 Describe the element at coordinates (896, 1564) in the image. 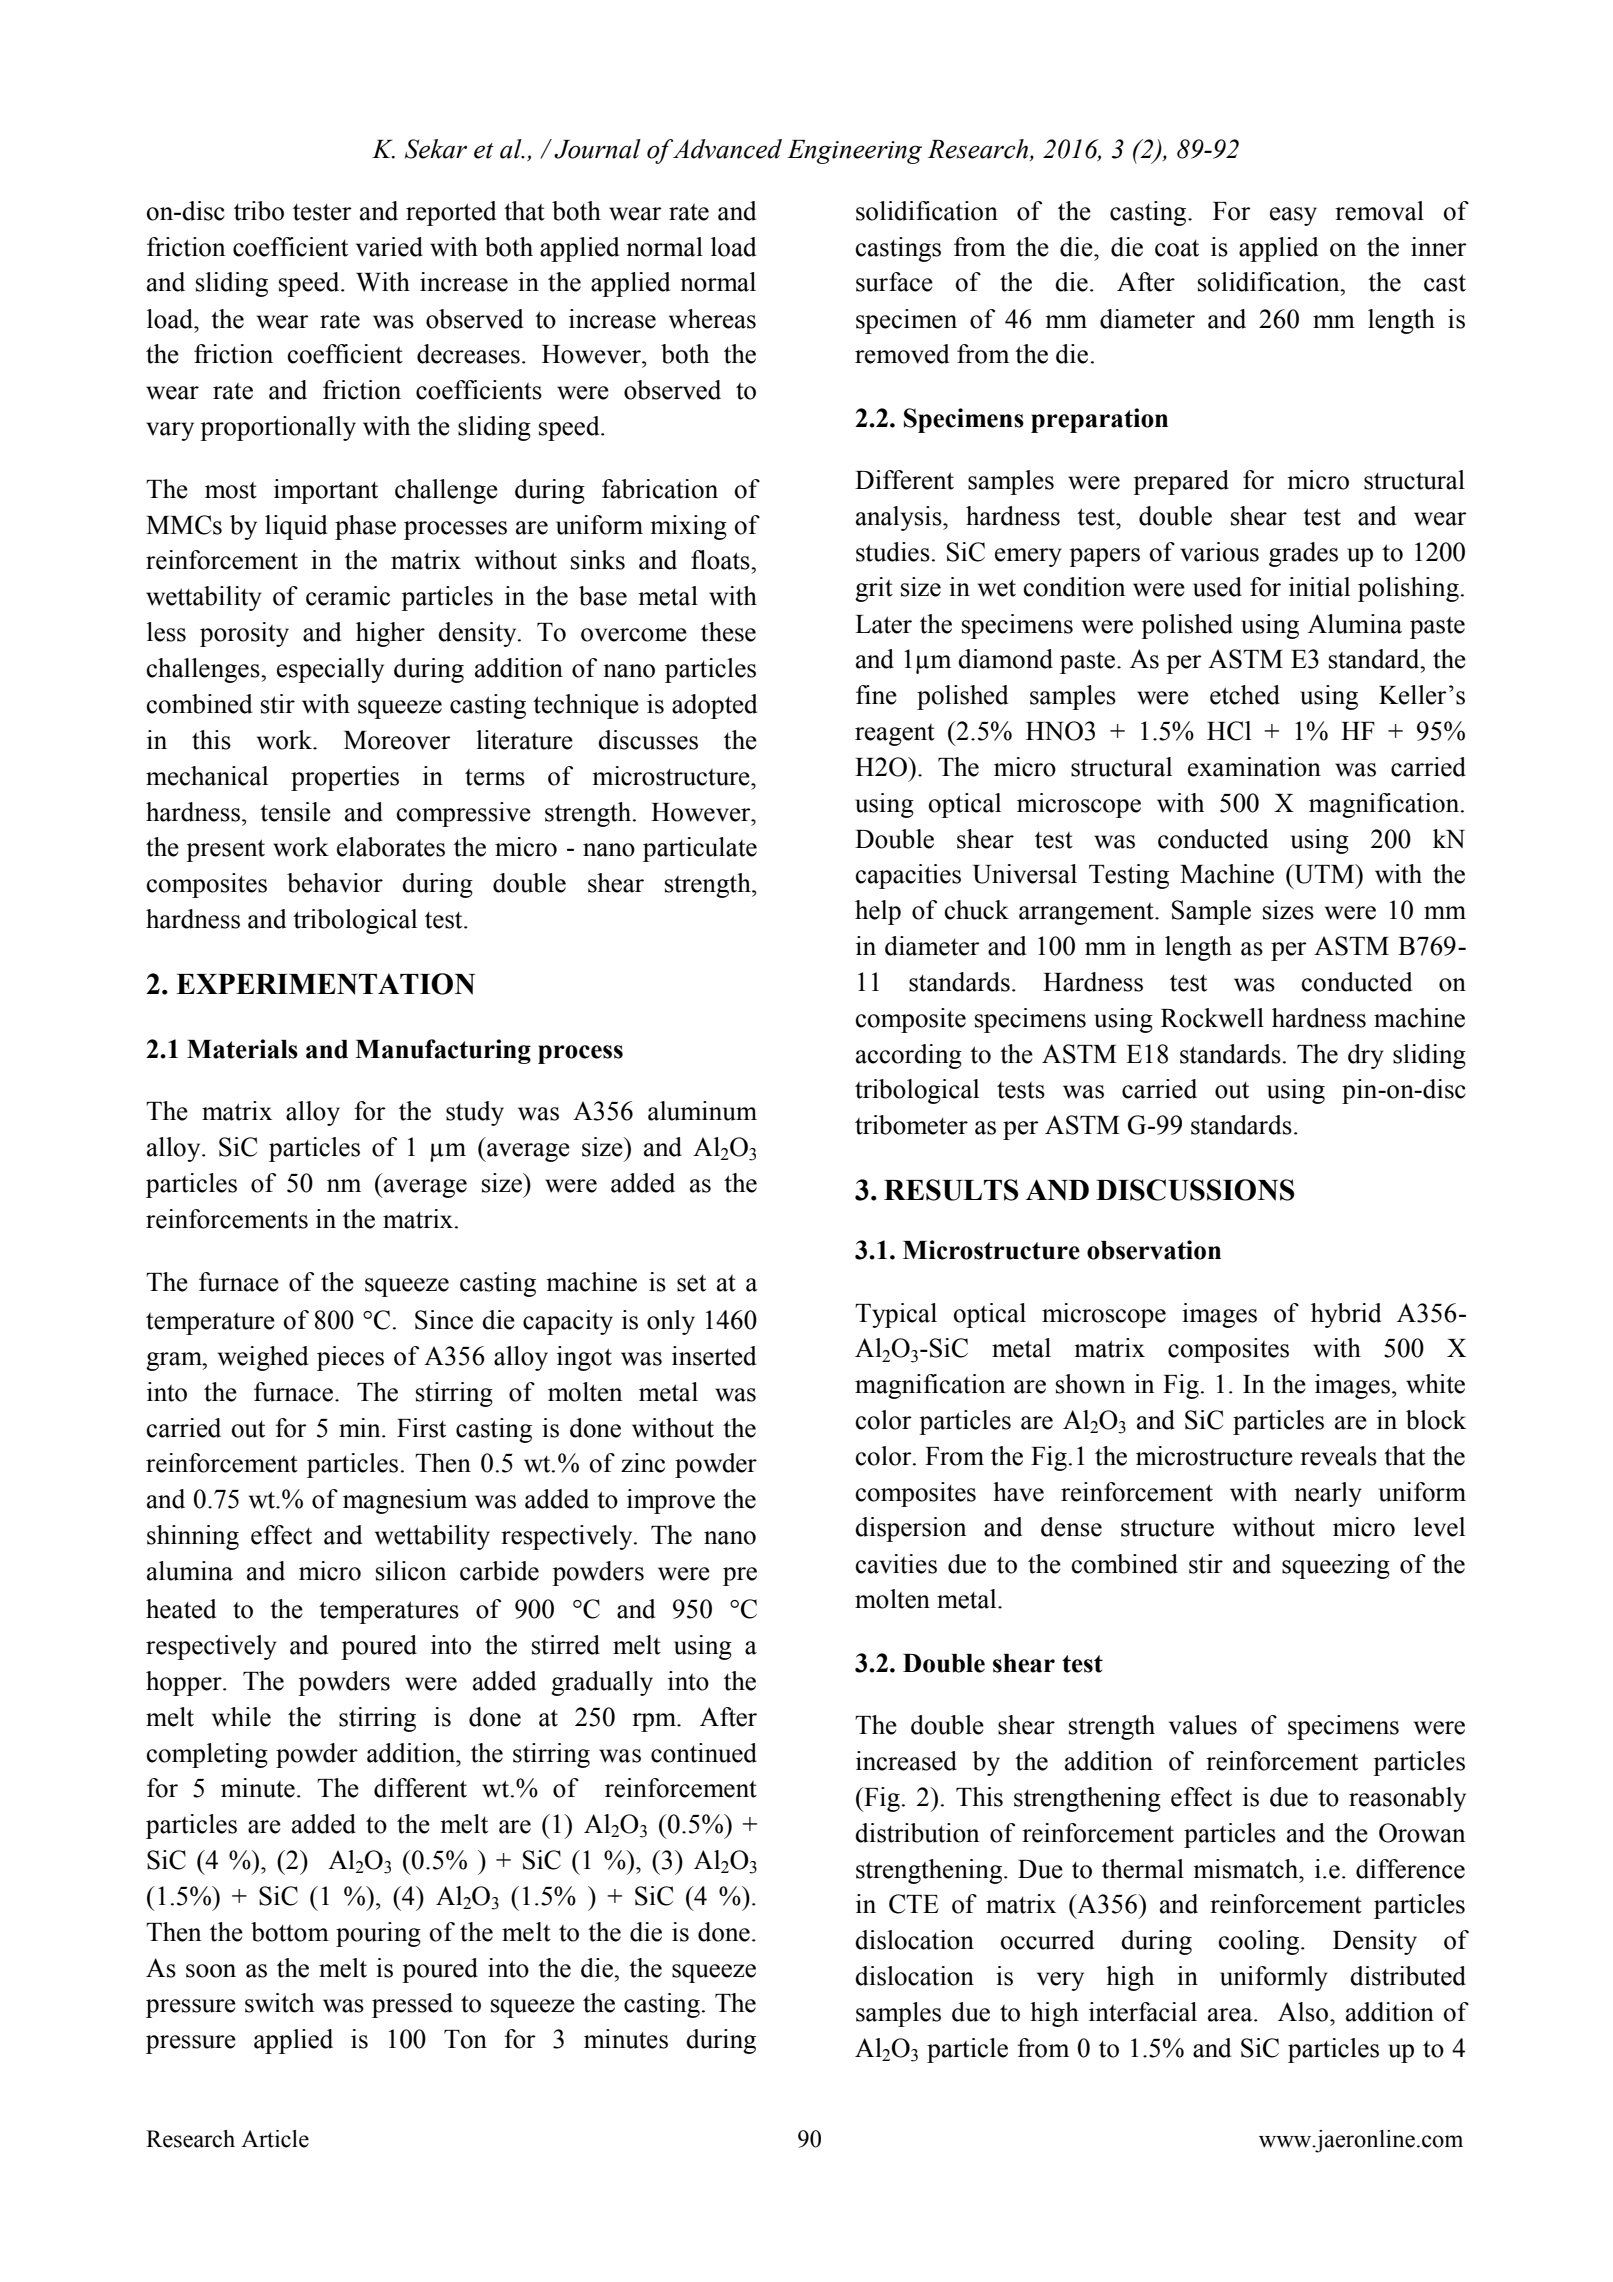

I see `cavities` at that location.
